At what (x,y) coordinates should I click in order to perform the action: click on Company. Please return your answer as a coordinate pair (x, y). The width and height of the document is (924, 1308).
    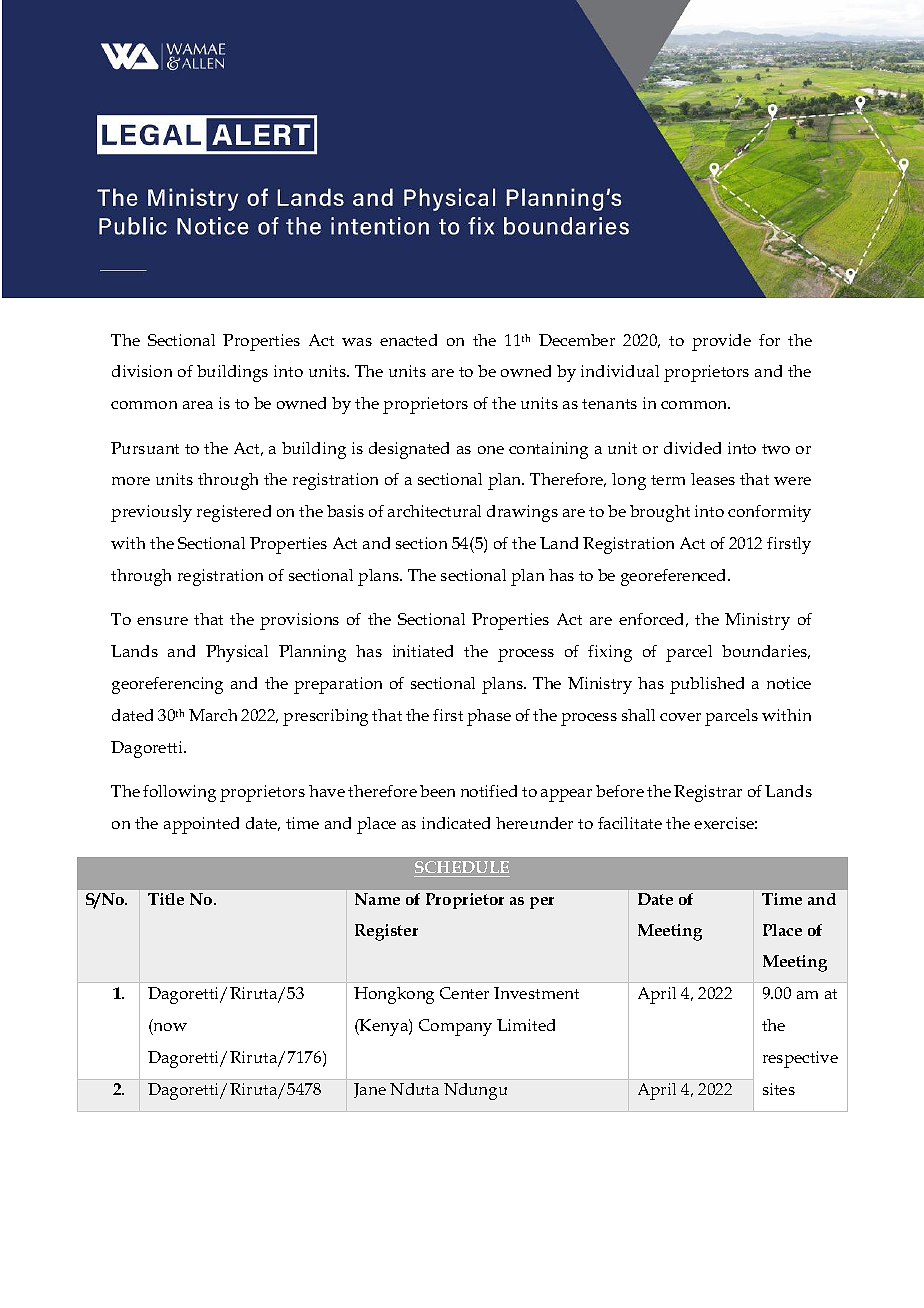
    Looking at the image, I should click on (455, 1027).
